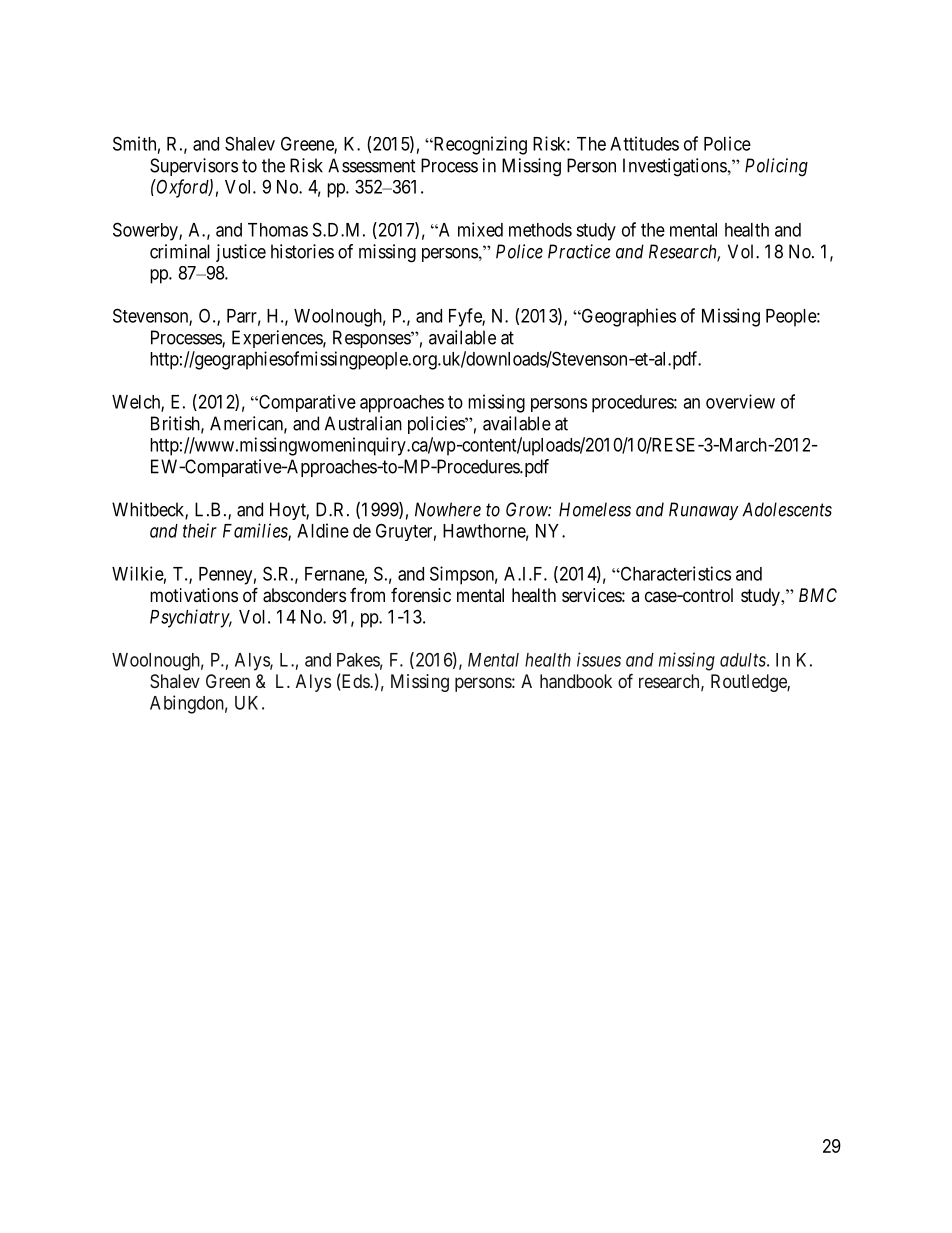 This screenshot has width=952, height=1233. What do you see at coordinates (363, 423) in the screenshot?
I see `Australian` at bounding box center [363, 423].
